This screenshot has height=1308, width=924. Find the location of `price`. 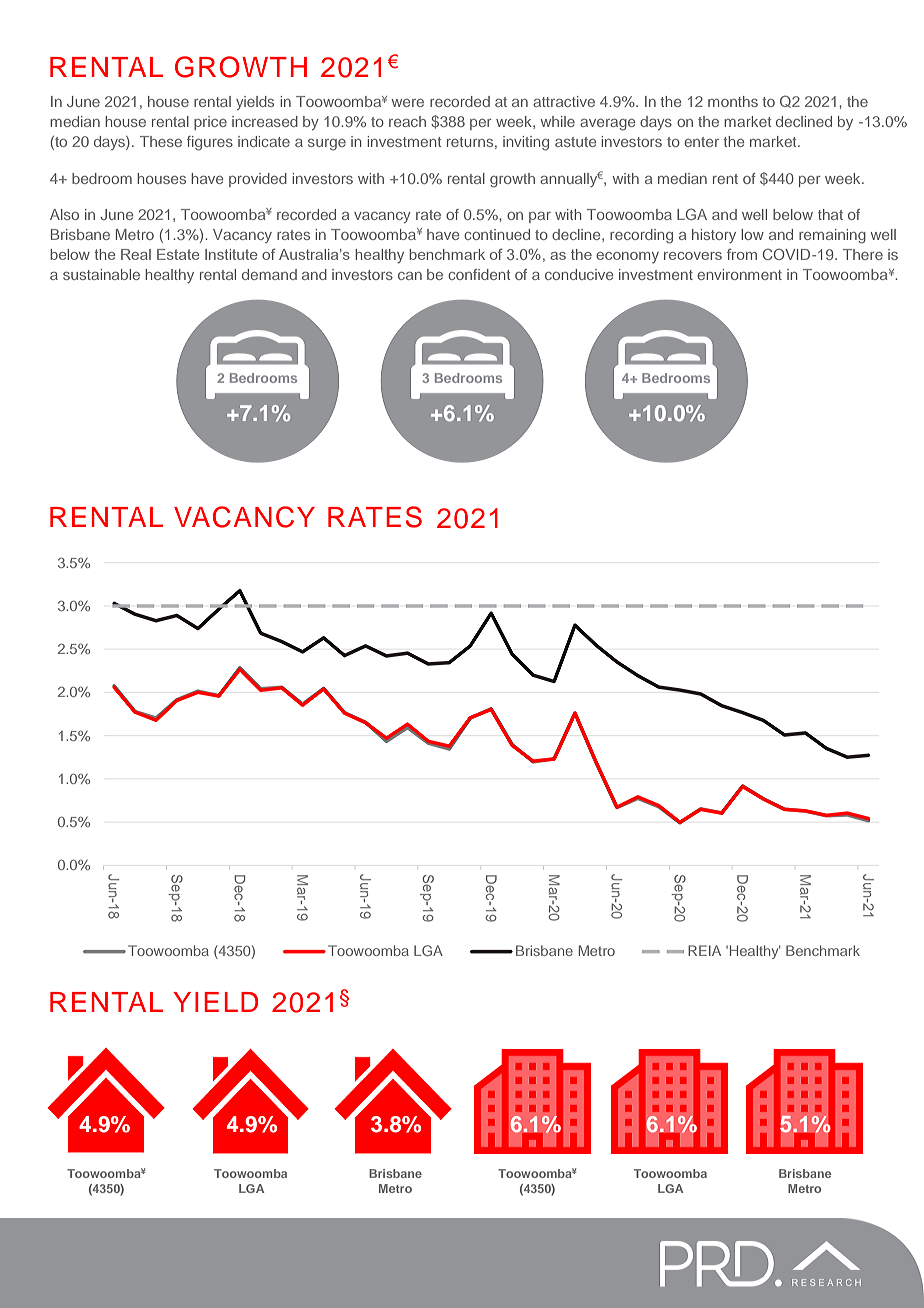

price is located at coordinates (210, 123).
